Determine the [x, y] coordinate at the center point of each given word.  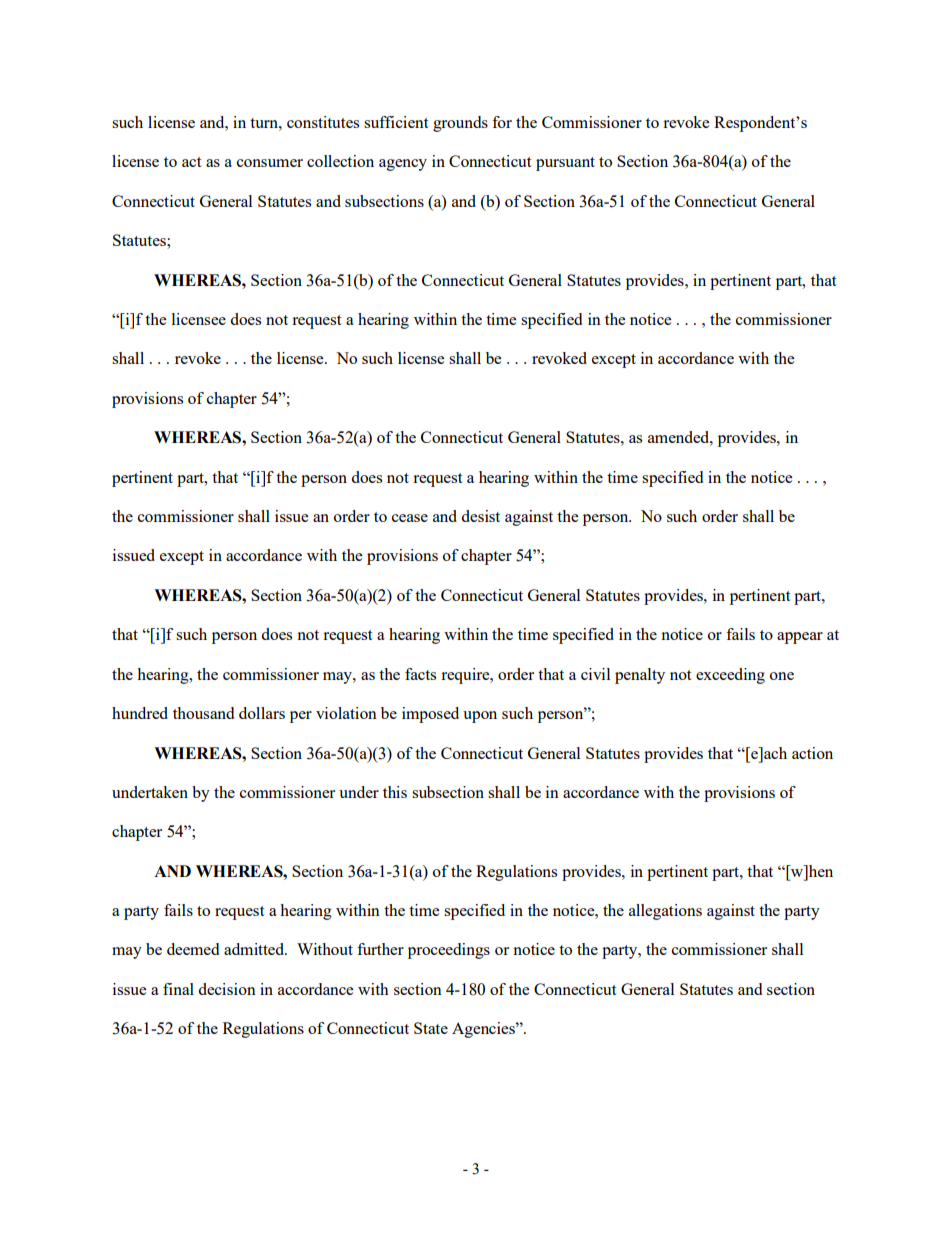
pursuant [565, 164]
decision [227, 989]
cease [410, 518]
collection [340, 161]
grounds [460, 124]
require [466, 676]
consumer [270, 163]
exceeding [730, 676]
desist [480, 516]
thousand [203, 713]
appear [800, 638]
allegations [665, 912]
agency [403, 165]
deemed [193, 949]
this [395, 792]
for [502, 122]
